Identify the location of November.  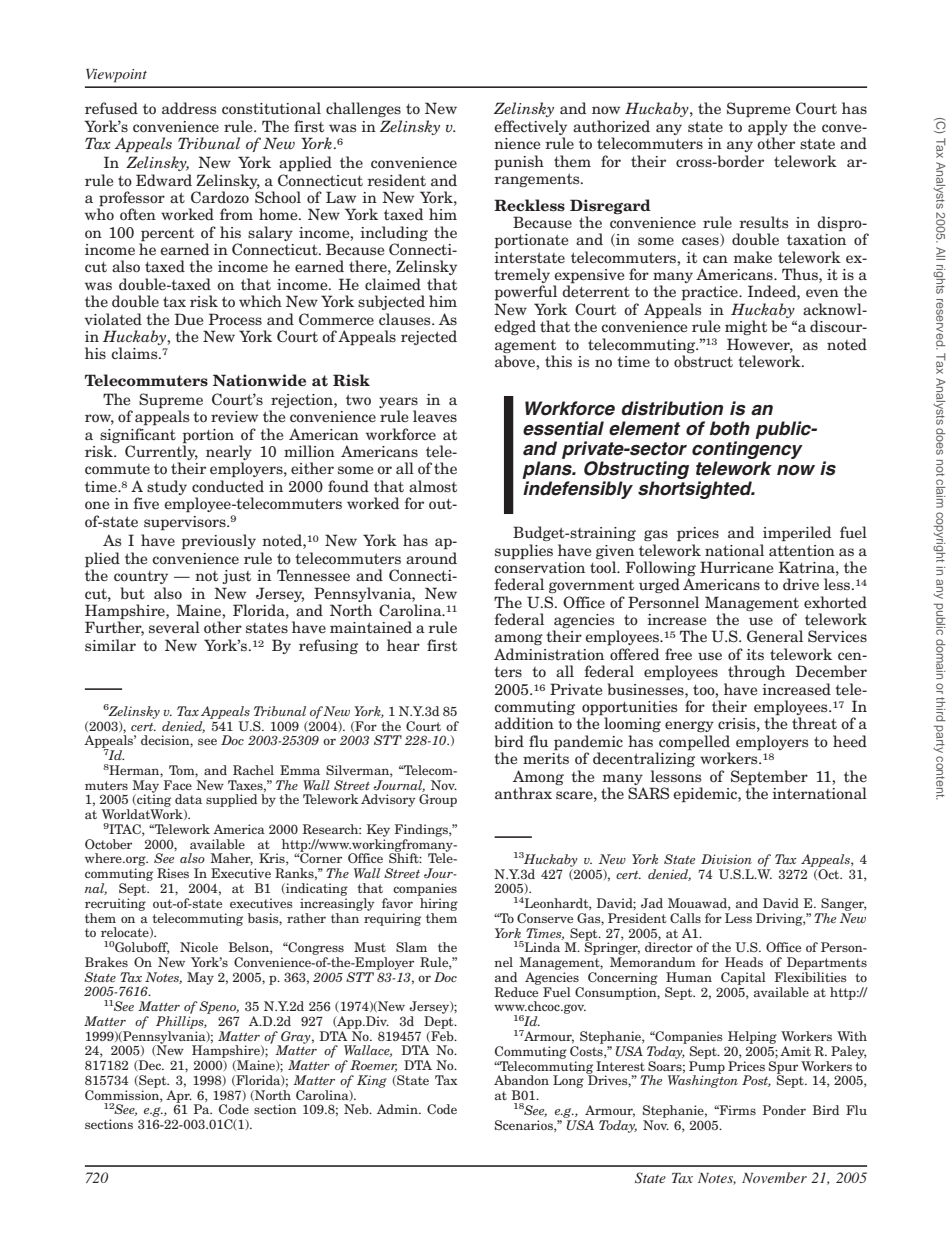
(774, 1177).
